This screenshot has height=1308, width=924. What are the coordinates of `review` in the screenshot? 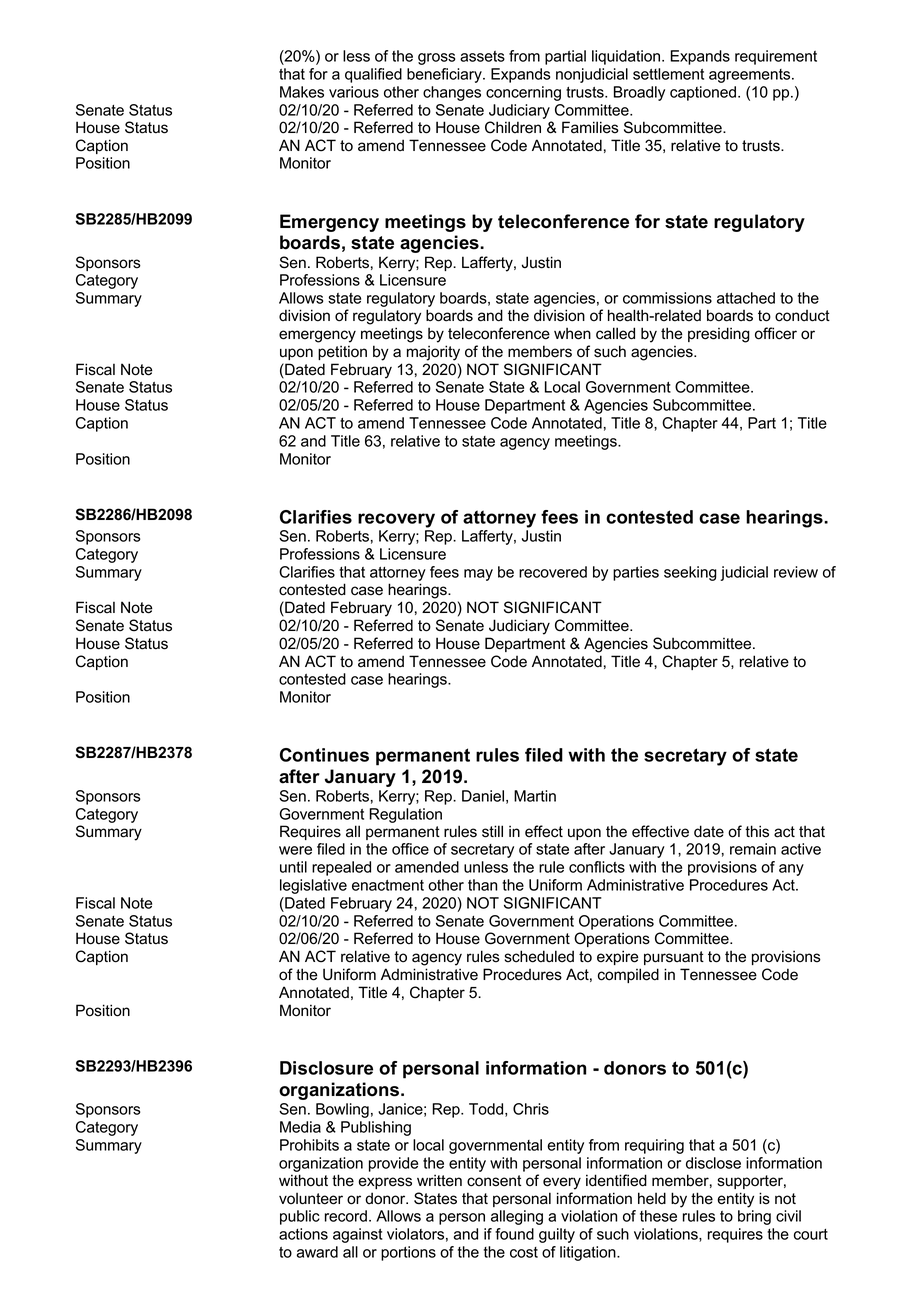 It's located at (796, 572).
